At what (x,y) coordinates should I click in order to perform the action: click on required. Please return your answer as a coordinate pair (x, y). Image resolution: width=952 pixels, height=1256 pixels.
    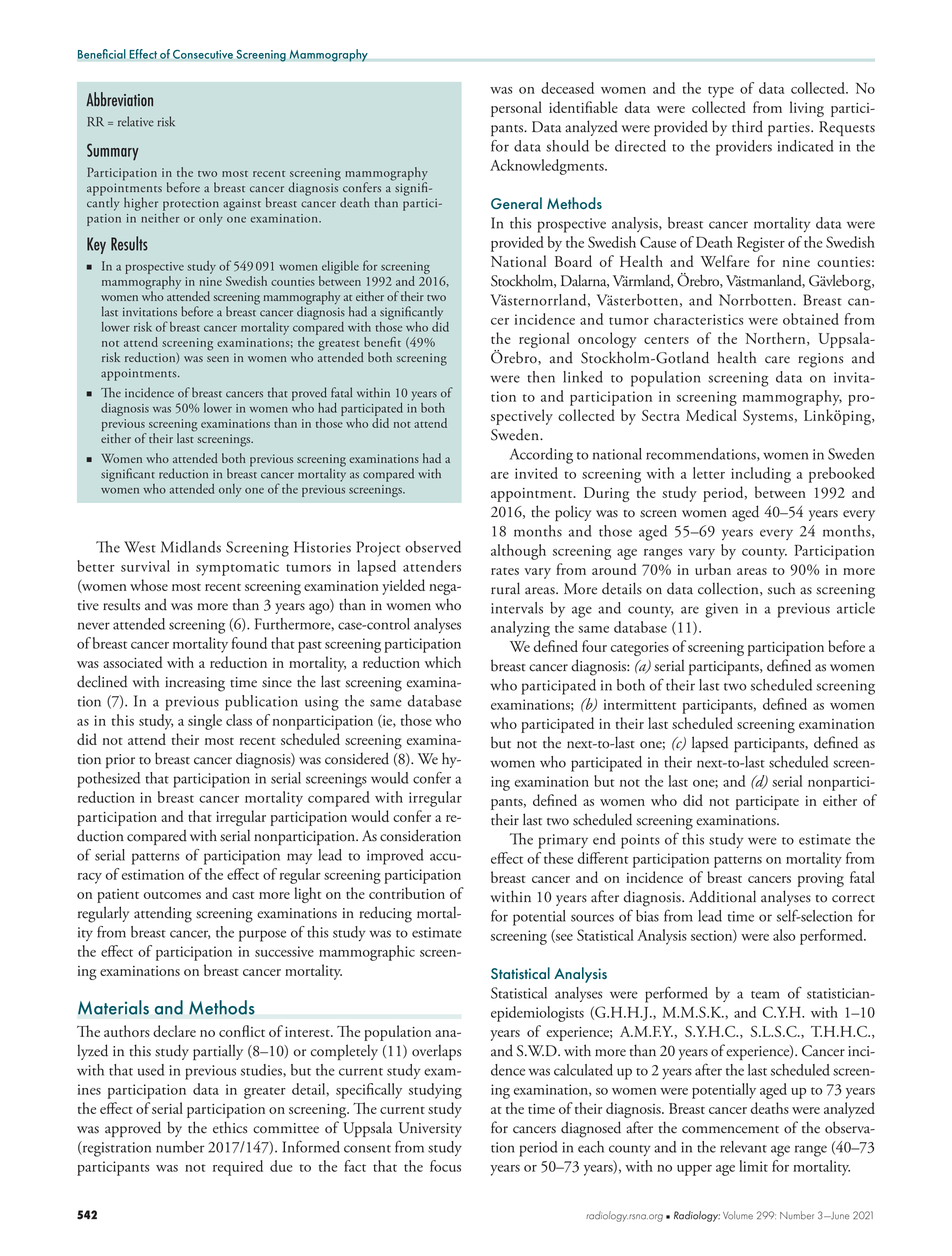
    Looking at the image, I should click on (238, 1168).
